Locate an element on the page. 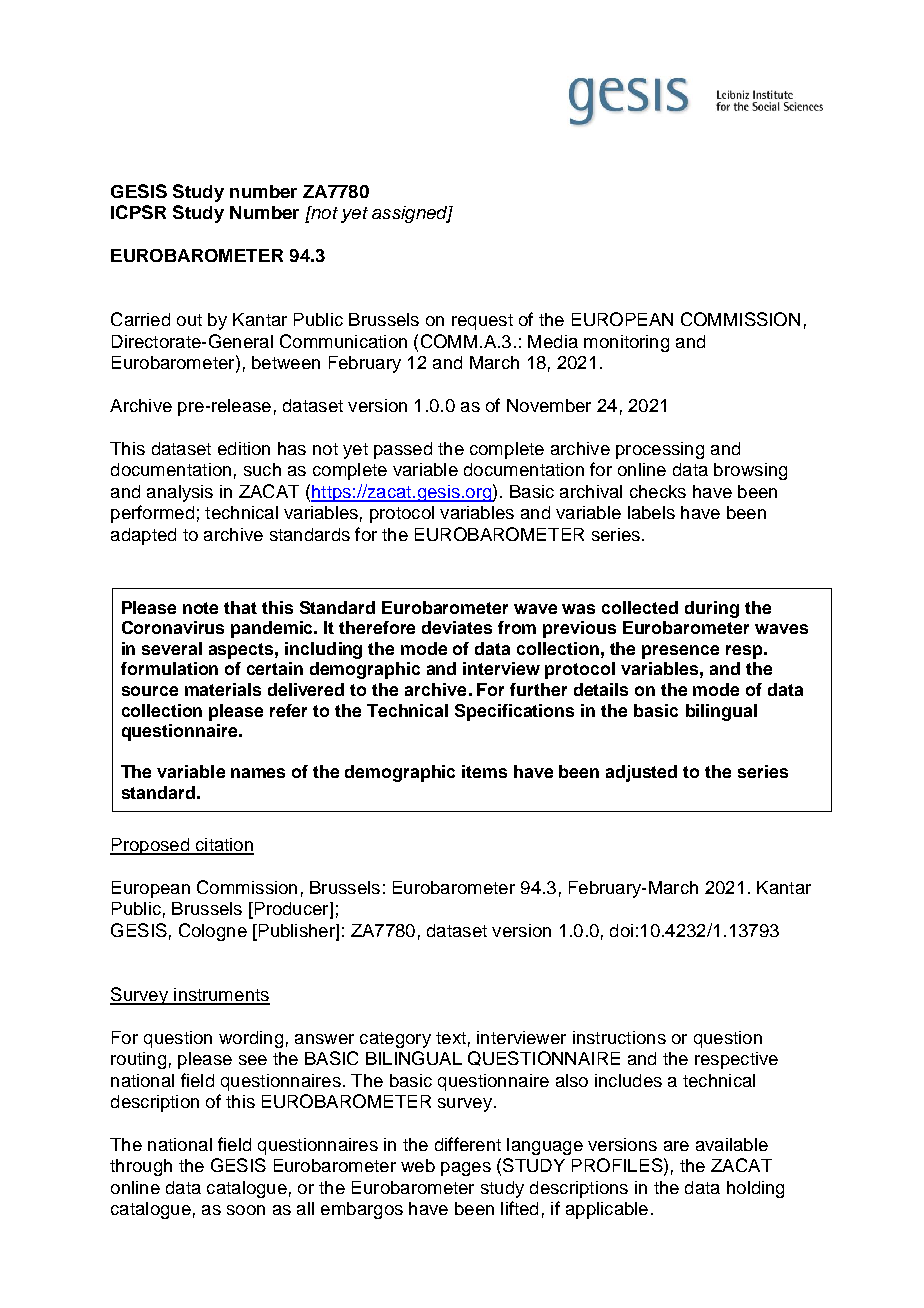 This image has height=1308, width=924. request is located at coordinates (482, 322).
